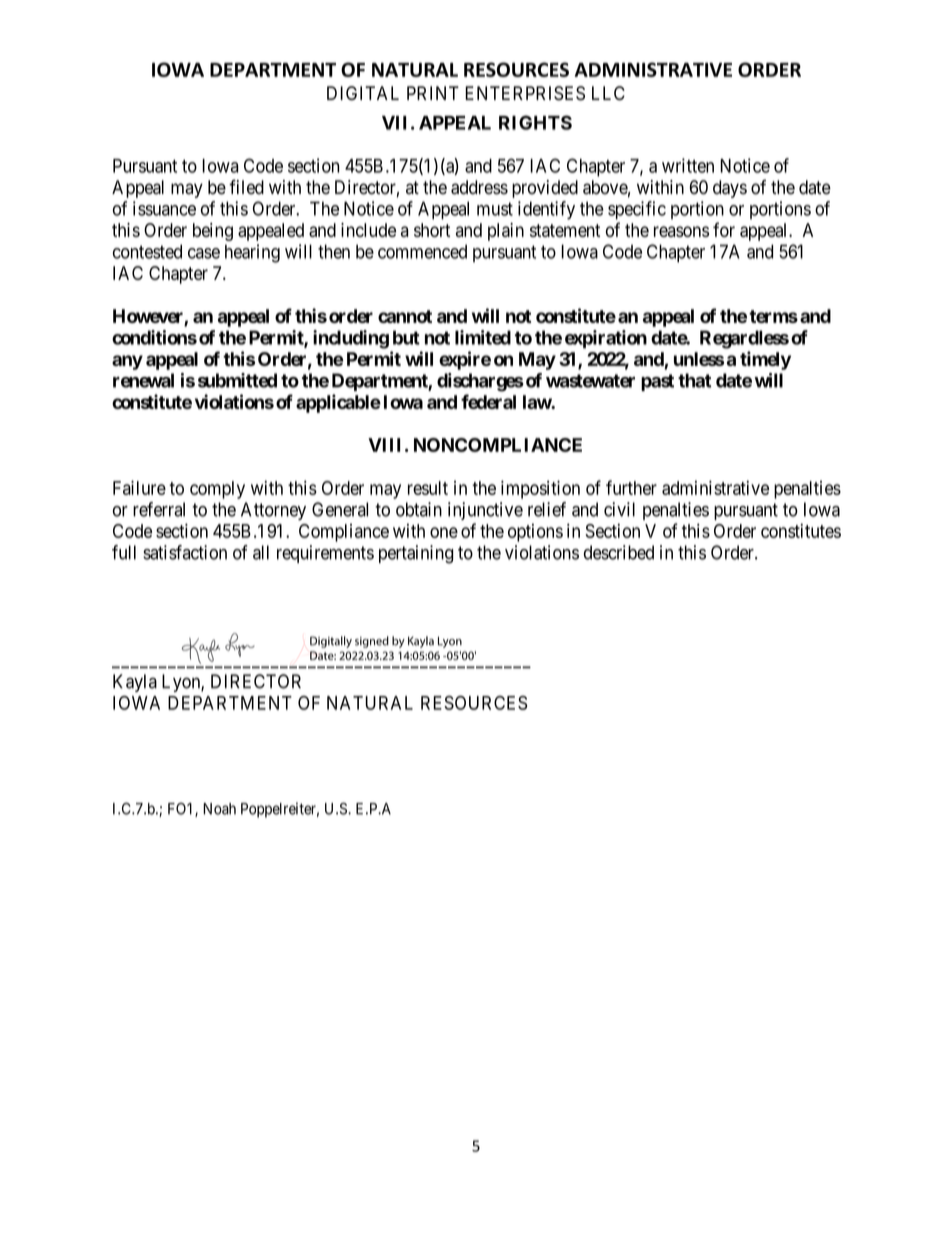 The image size is (952, 1233). What do you see at coordinates (416, 554) in the screenshot?
I see `pertaining` at bounding box center [416, 554].
